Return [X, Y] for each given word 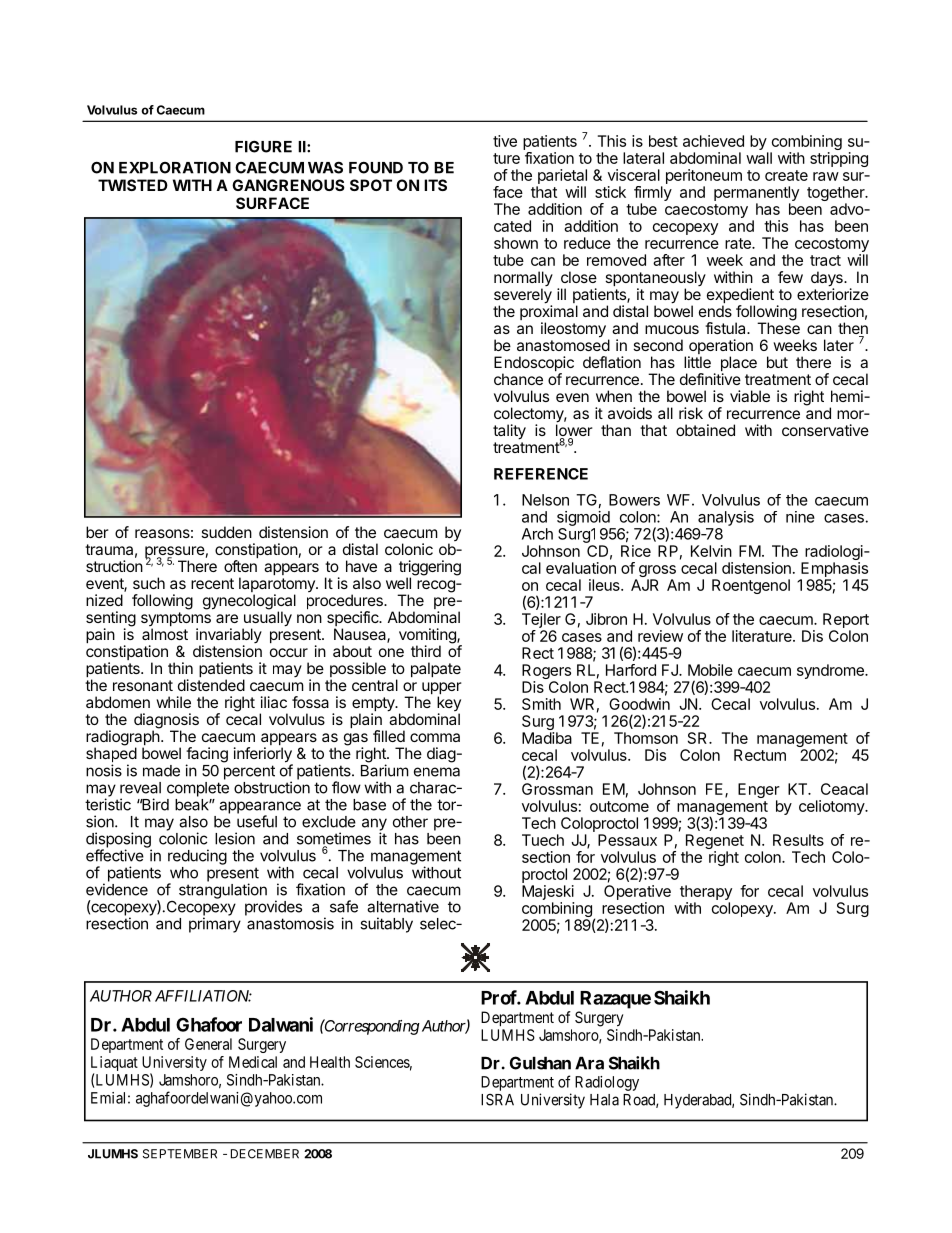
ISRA [497, 1100]
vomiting [428, 637]
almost [165, 634]
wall [759, 158]
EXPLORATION [175, 167]
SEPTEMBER [180, 1154]
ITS [435, 185]
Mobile [710, 670]
